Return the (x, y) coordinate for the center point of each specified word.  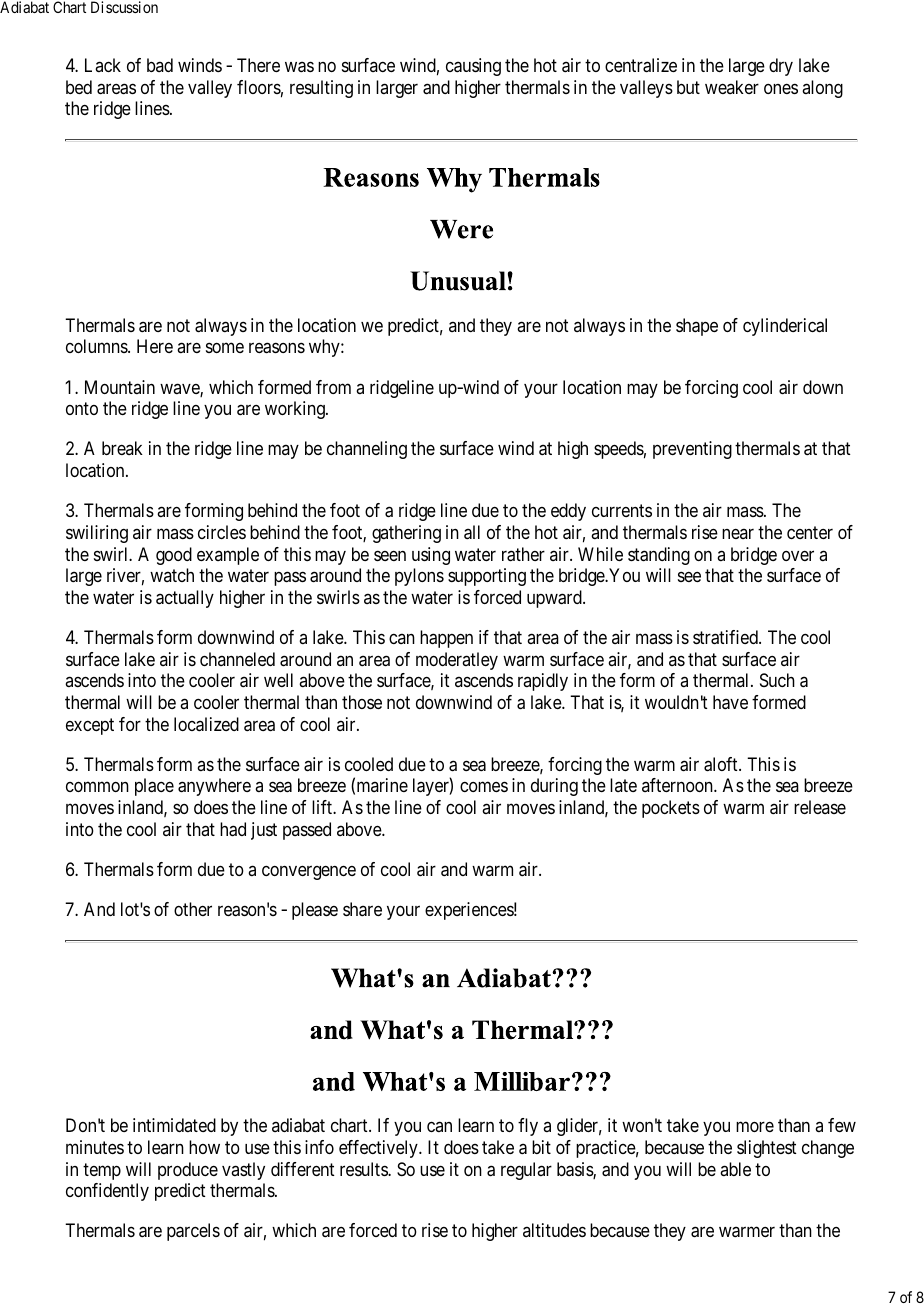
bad (160, 65)
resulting (321, 89)
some (225, 348)
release (820, 807)
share (362, 909)
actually (185, 599)
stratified (726, 637)
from (333, 387)
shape (697, 327)
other (193, 909)
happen (446, 639)
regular (526, 1171)
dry (781, 67)
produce (188, 1171)
